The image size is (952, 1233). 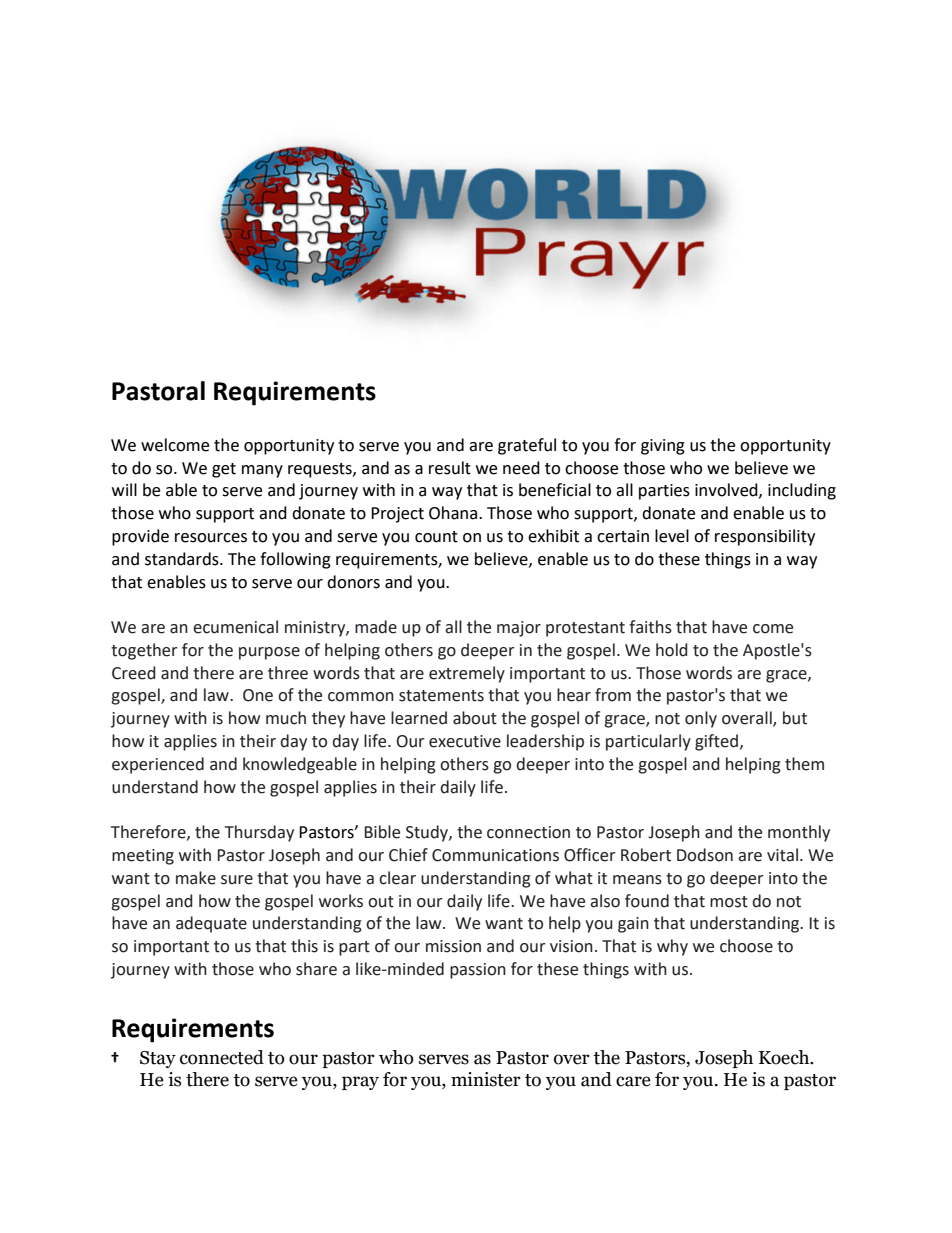 What do you see at coordinates (486, 1079) in the screenshot?
I see `minister` at bounding box center [486, 1079].
